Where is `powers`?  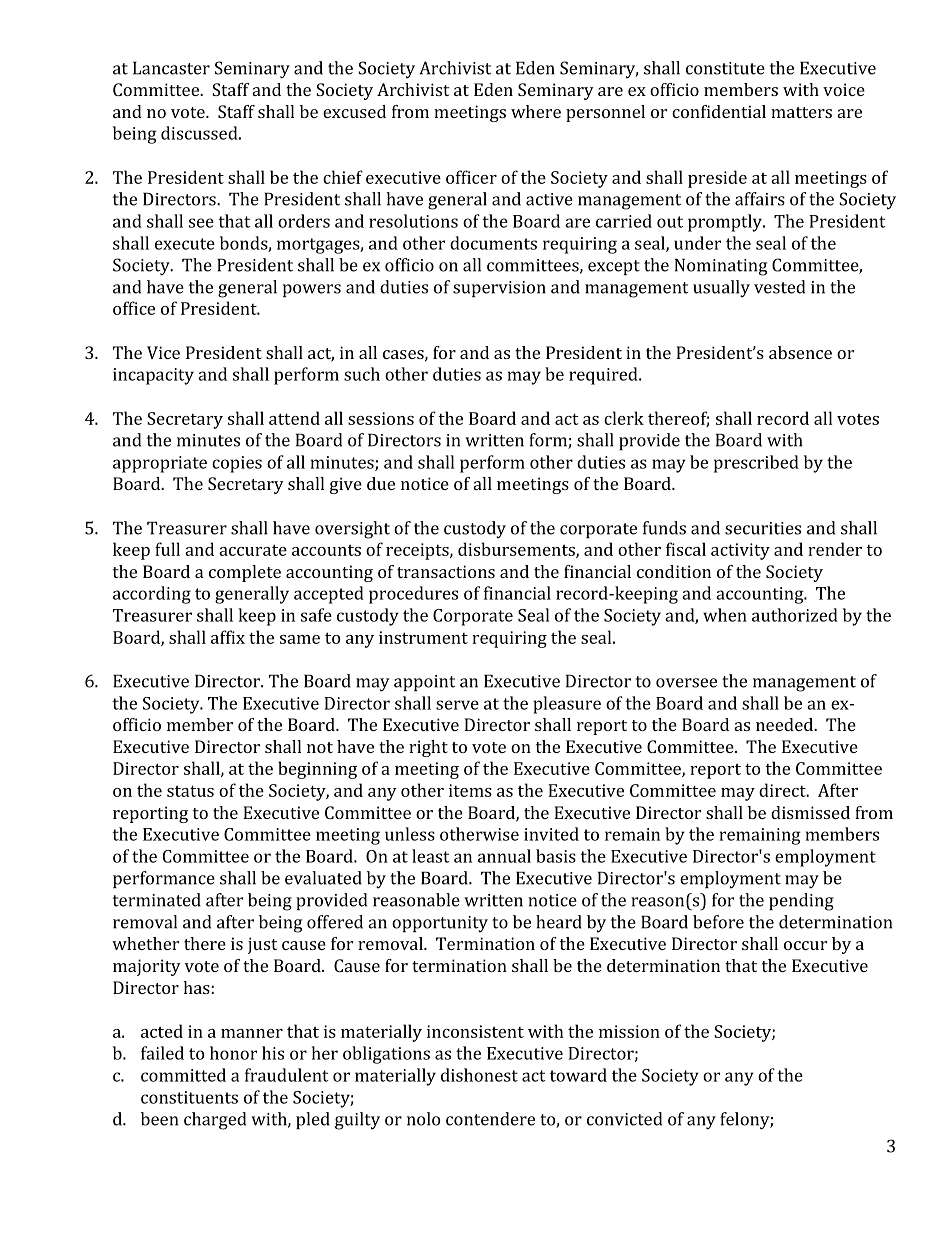 powers is located at coordinates (312, 290).
